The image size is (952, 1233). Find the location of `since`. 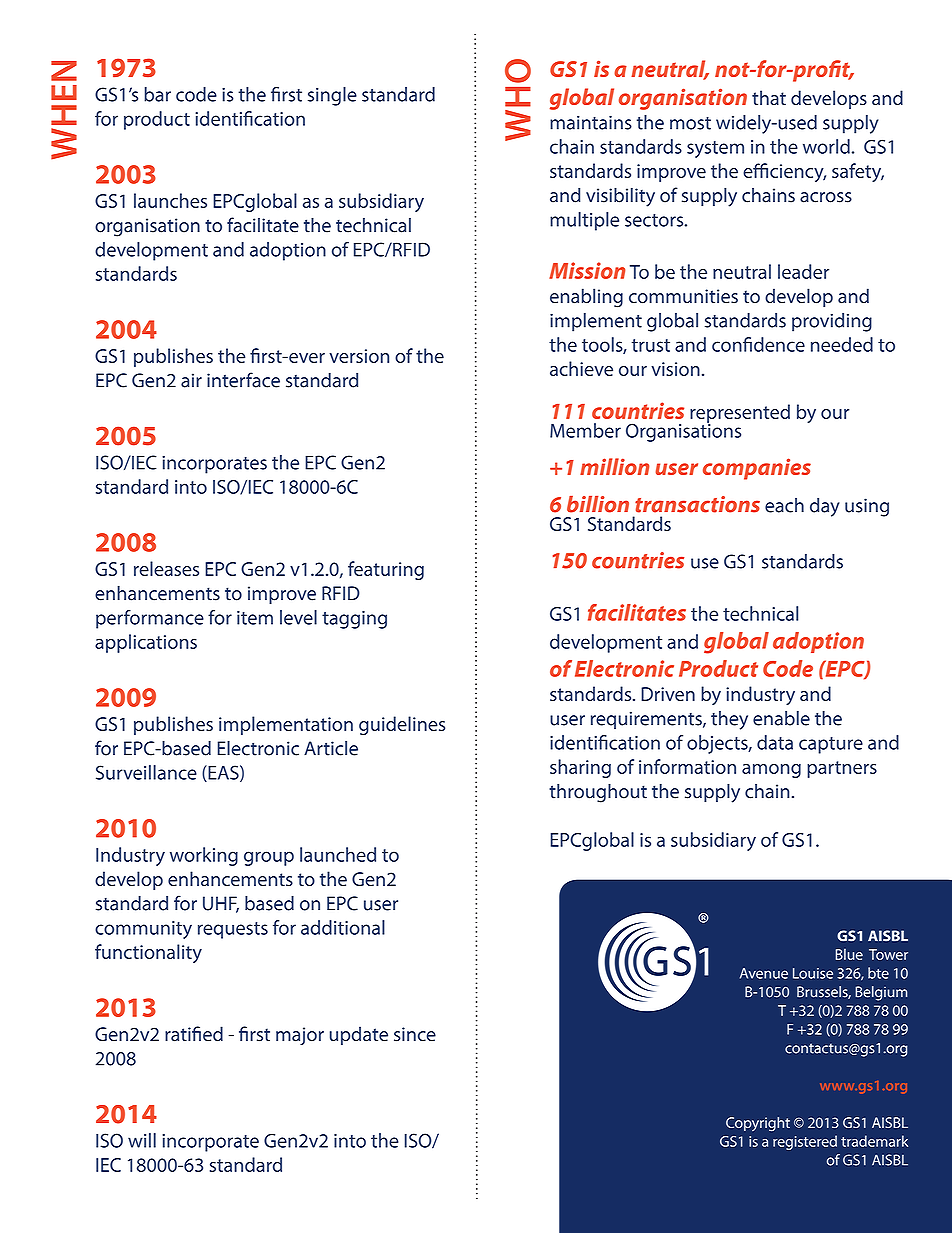

since is located at coordinates (415, 1034).
